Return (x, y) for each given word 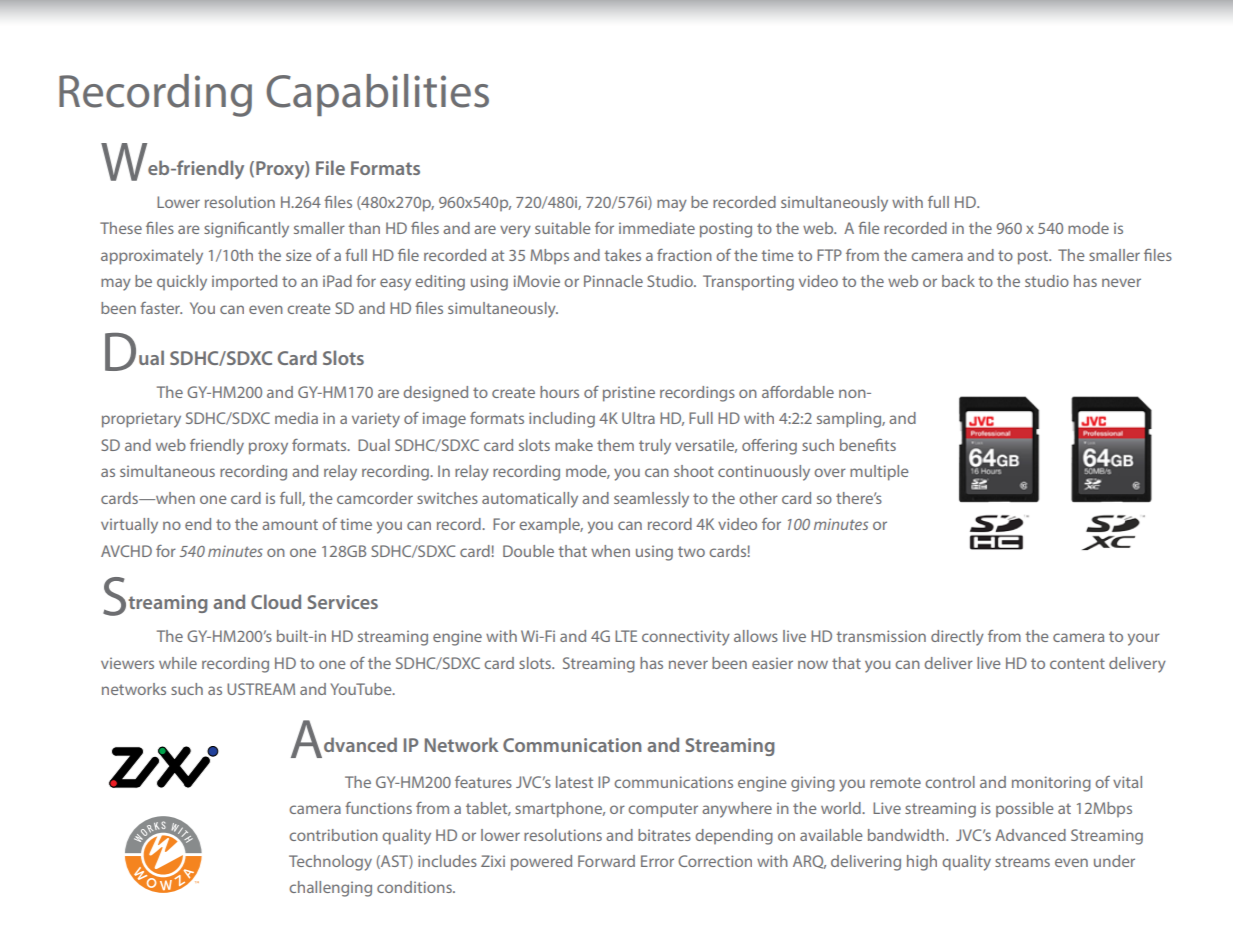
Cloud (276, 601)
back (958, 281)
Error (657, 861)
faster (161, 308)
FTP (829, 255)
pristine (629, 394)
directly (957, 638)
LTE (626, 636)
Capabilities (377, 95)
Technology (330, 863)
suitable (563, 228)
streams (1022, 861)
